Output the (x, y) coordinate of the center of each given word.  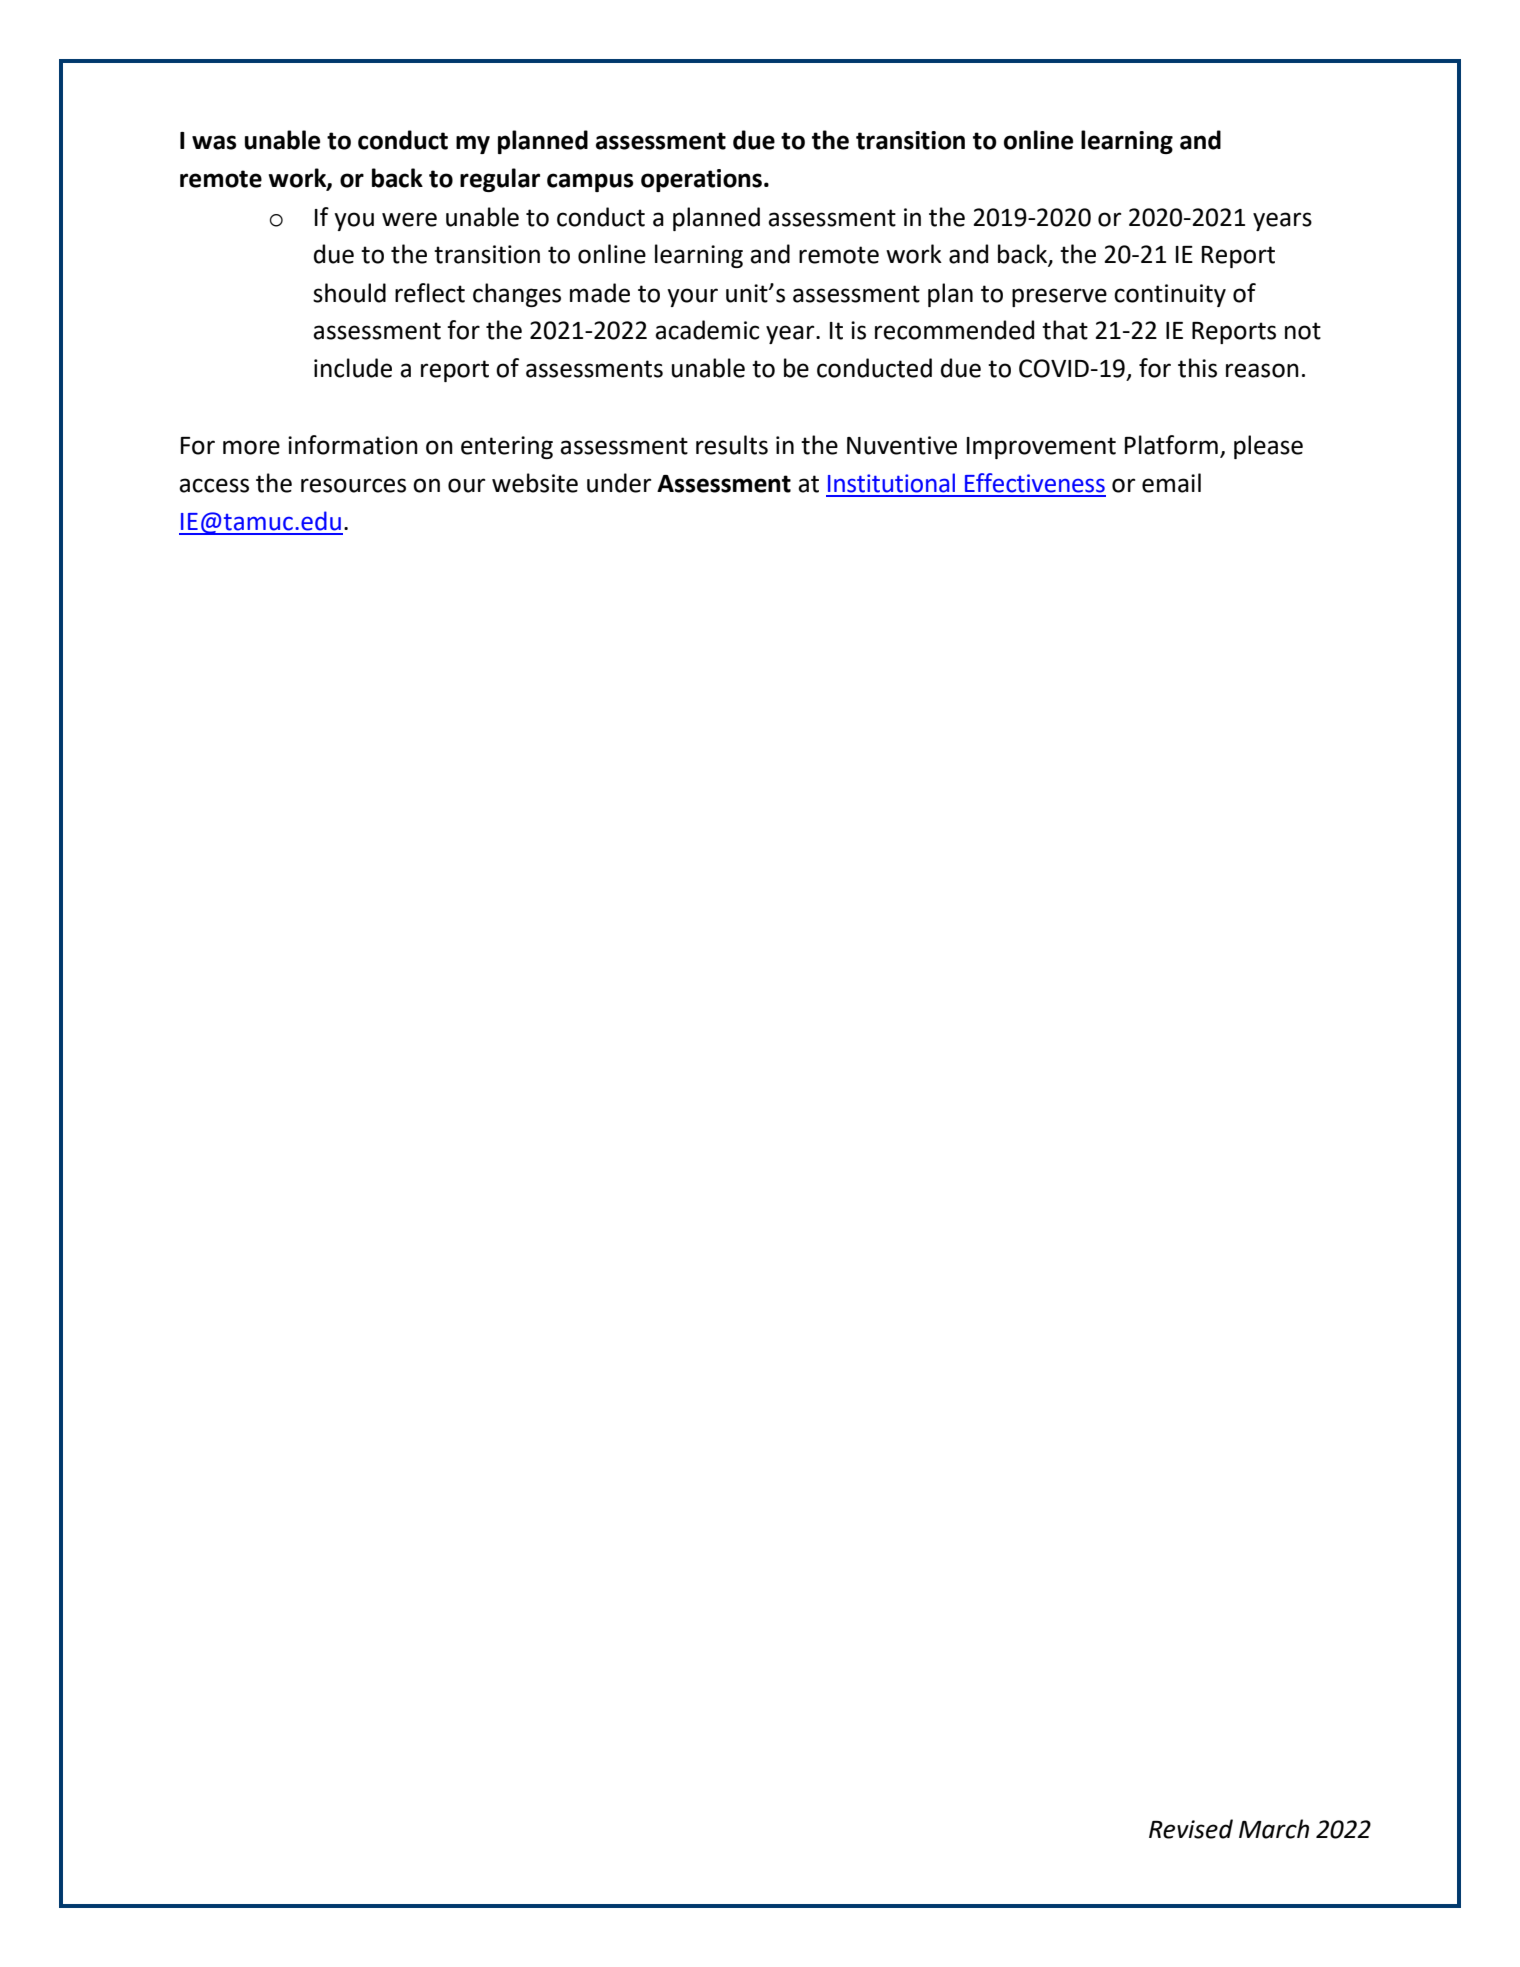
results (732, 445)
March (1274, 1829)
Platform (1171, 445)
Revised (1191, 1829)
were (409, 219)
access (214, 485)
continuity (1170, 295)
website (535, 483)
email (1171, 483)
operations (701, 180)
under (619, 483)
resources (353, 485)
